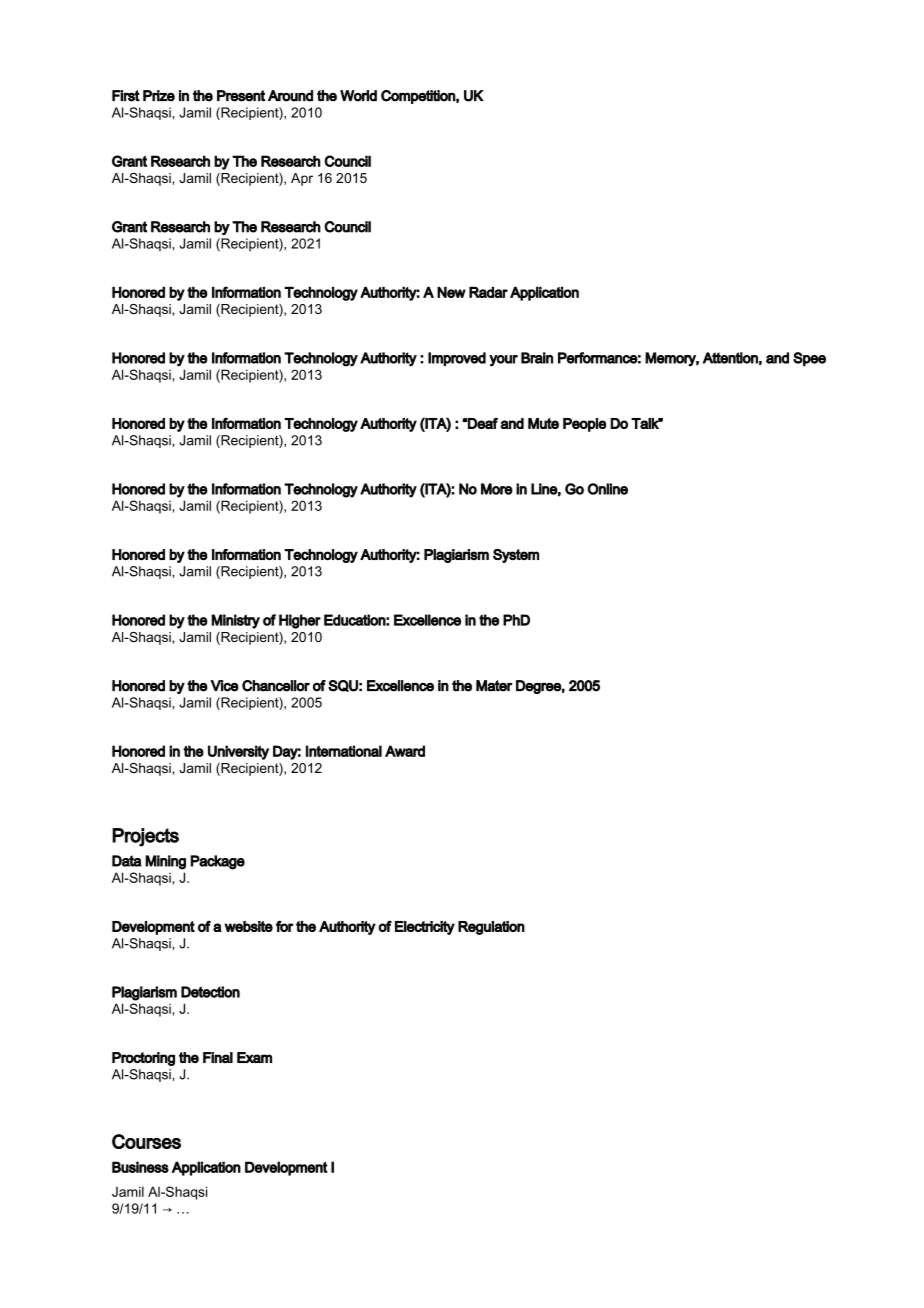  Describe the element at coordinates (159, 96) in the screenshot. I see `Prize` at that location.
